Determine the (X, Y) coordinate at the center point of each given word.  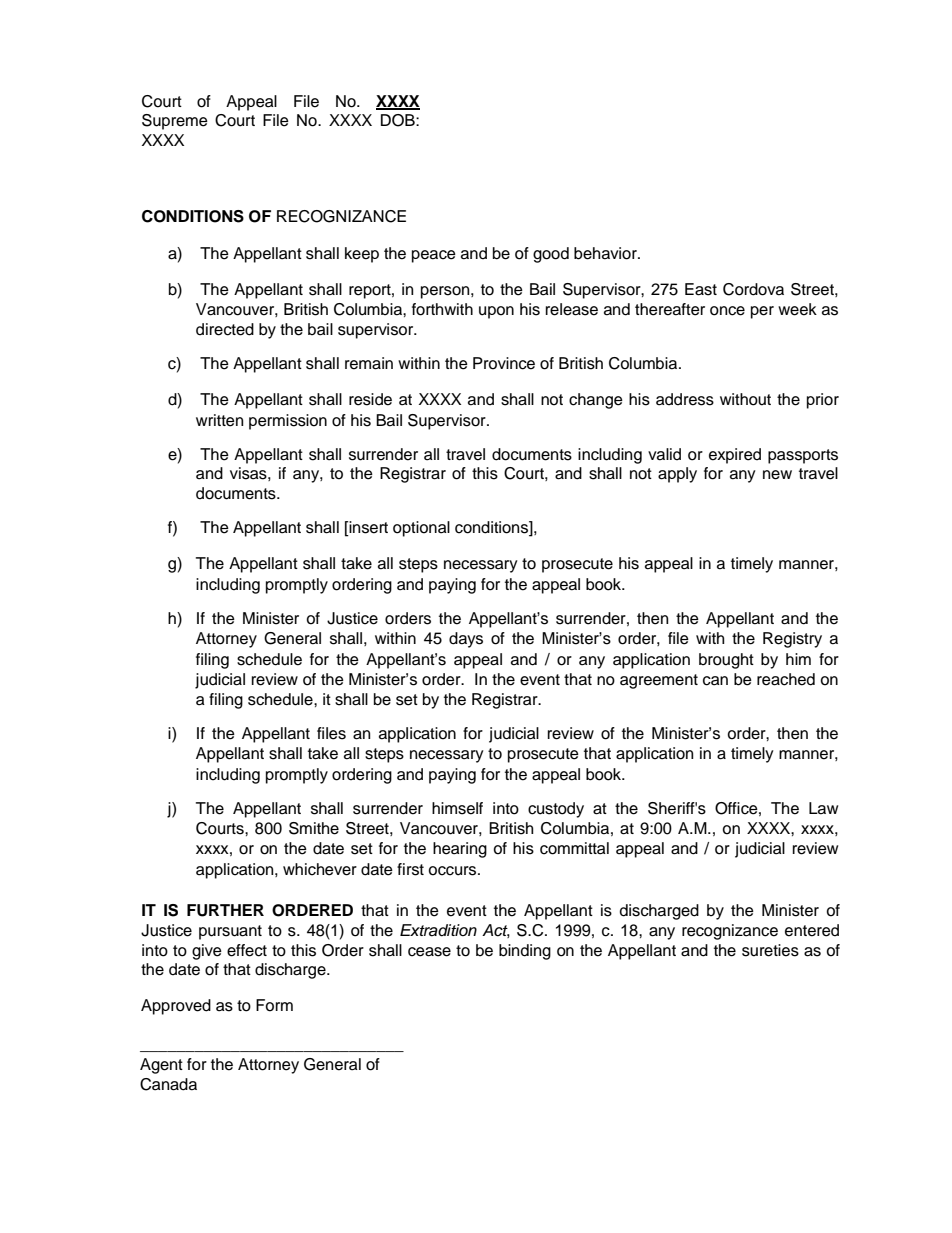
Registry (792, 640)
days (466, 640)
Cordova (753, 289)
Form (274, 1005)
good (551, 255)
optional (421, 529)
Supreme (175, 122)
